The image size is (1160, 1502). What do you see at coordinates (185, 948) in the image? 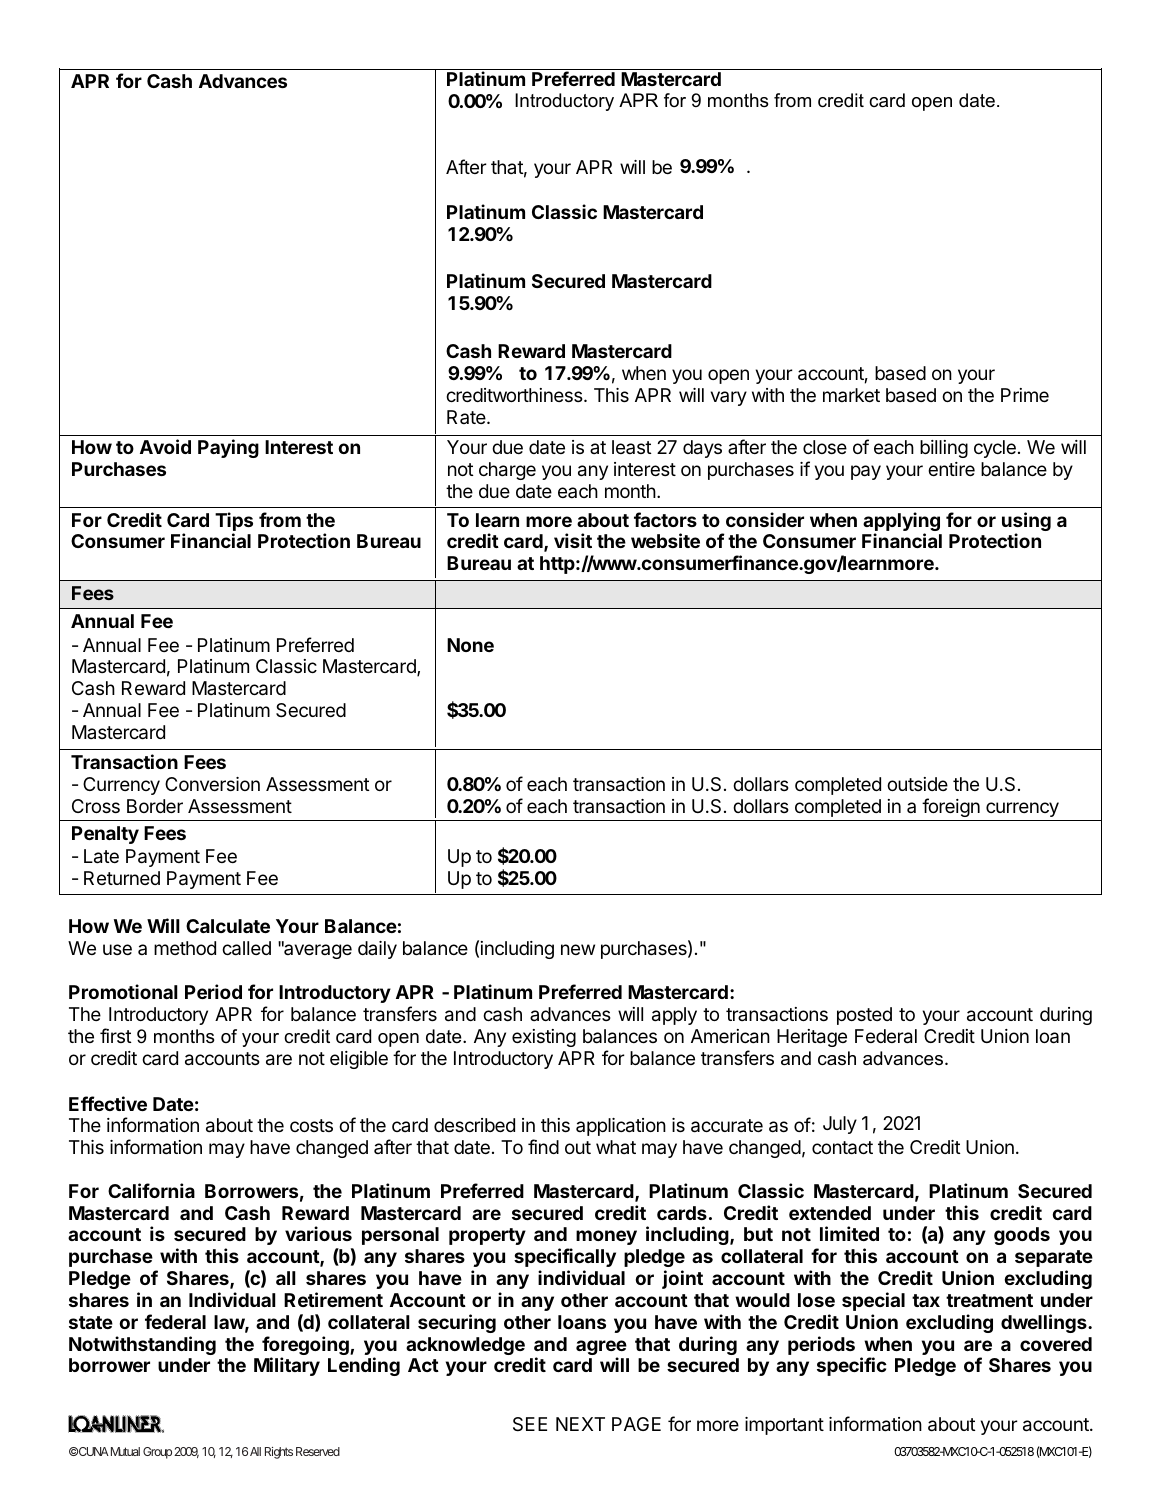
I see `method` at bounding box center [185, 948].
